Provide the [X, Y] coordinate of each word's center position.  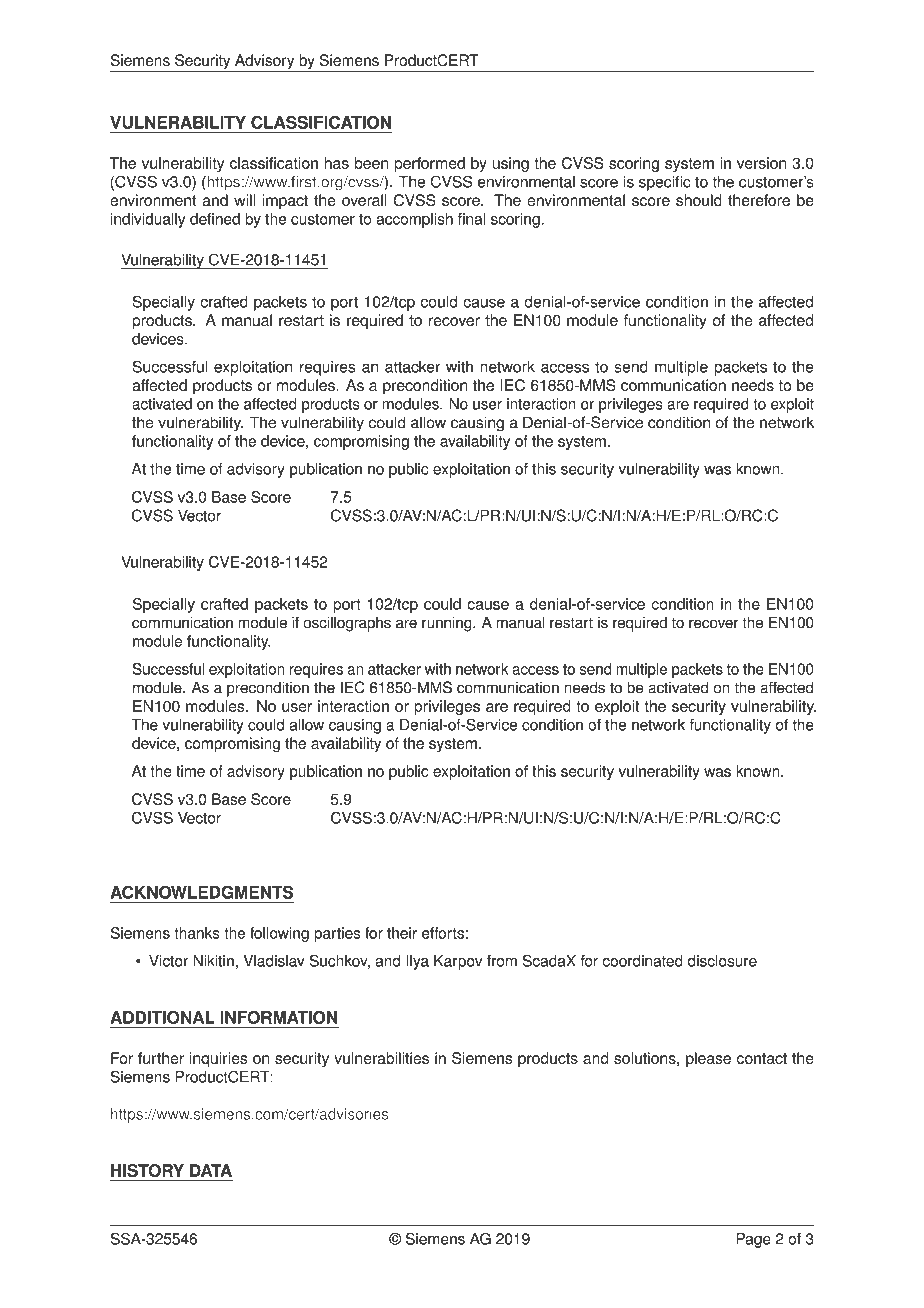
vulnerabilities [381, 1058]
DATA [211, 1170]
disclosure [722, 961]
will [244, 200]
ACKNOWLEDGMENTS [201, 892]
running [448, 624]
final [471, 219]
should [699, 200]
